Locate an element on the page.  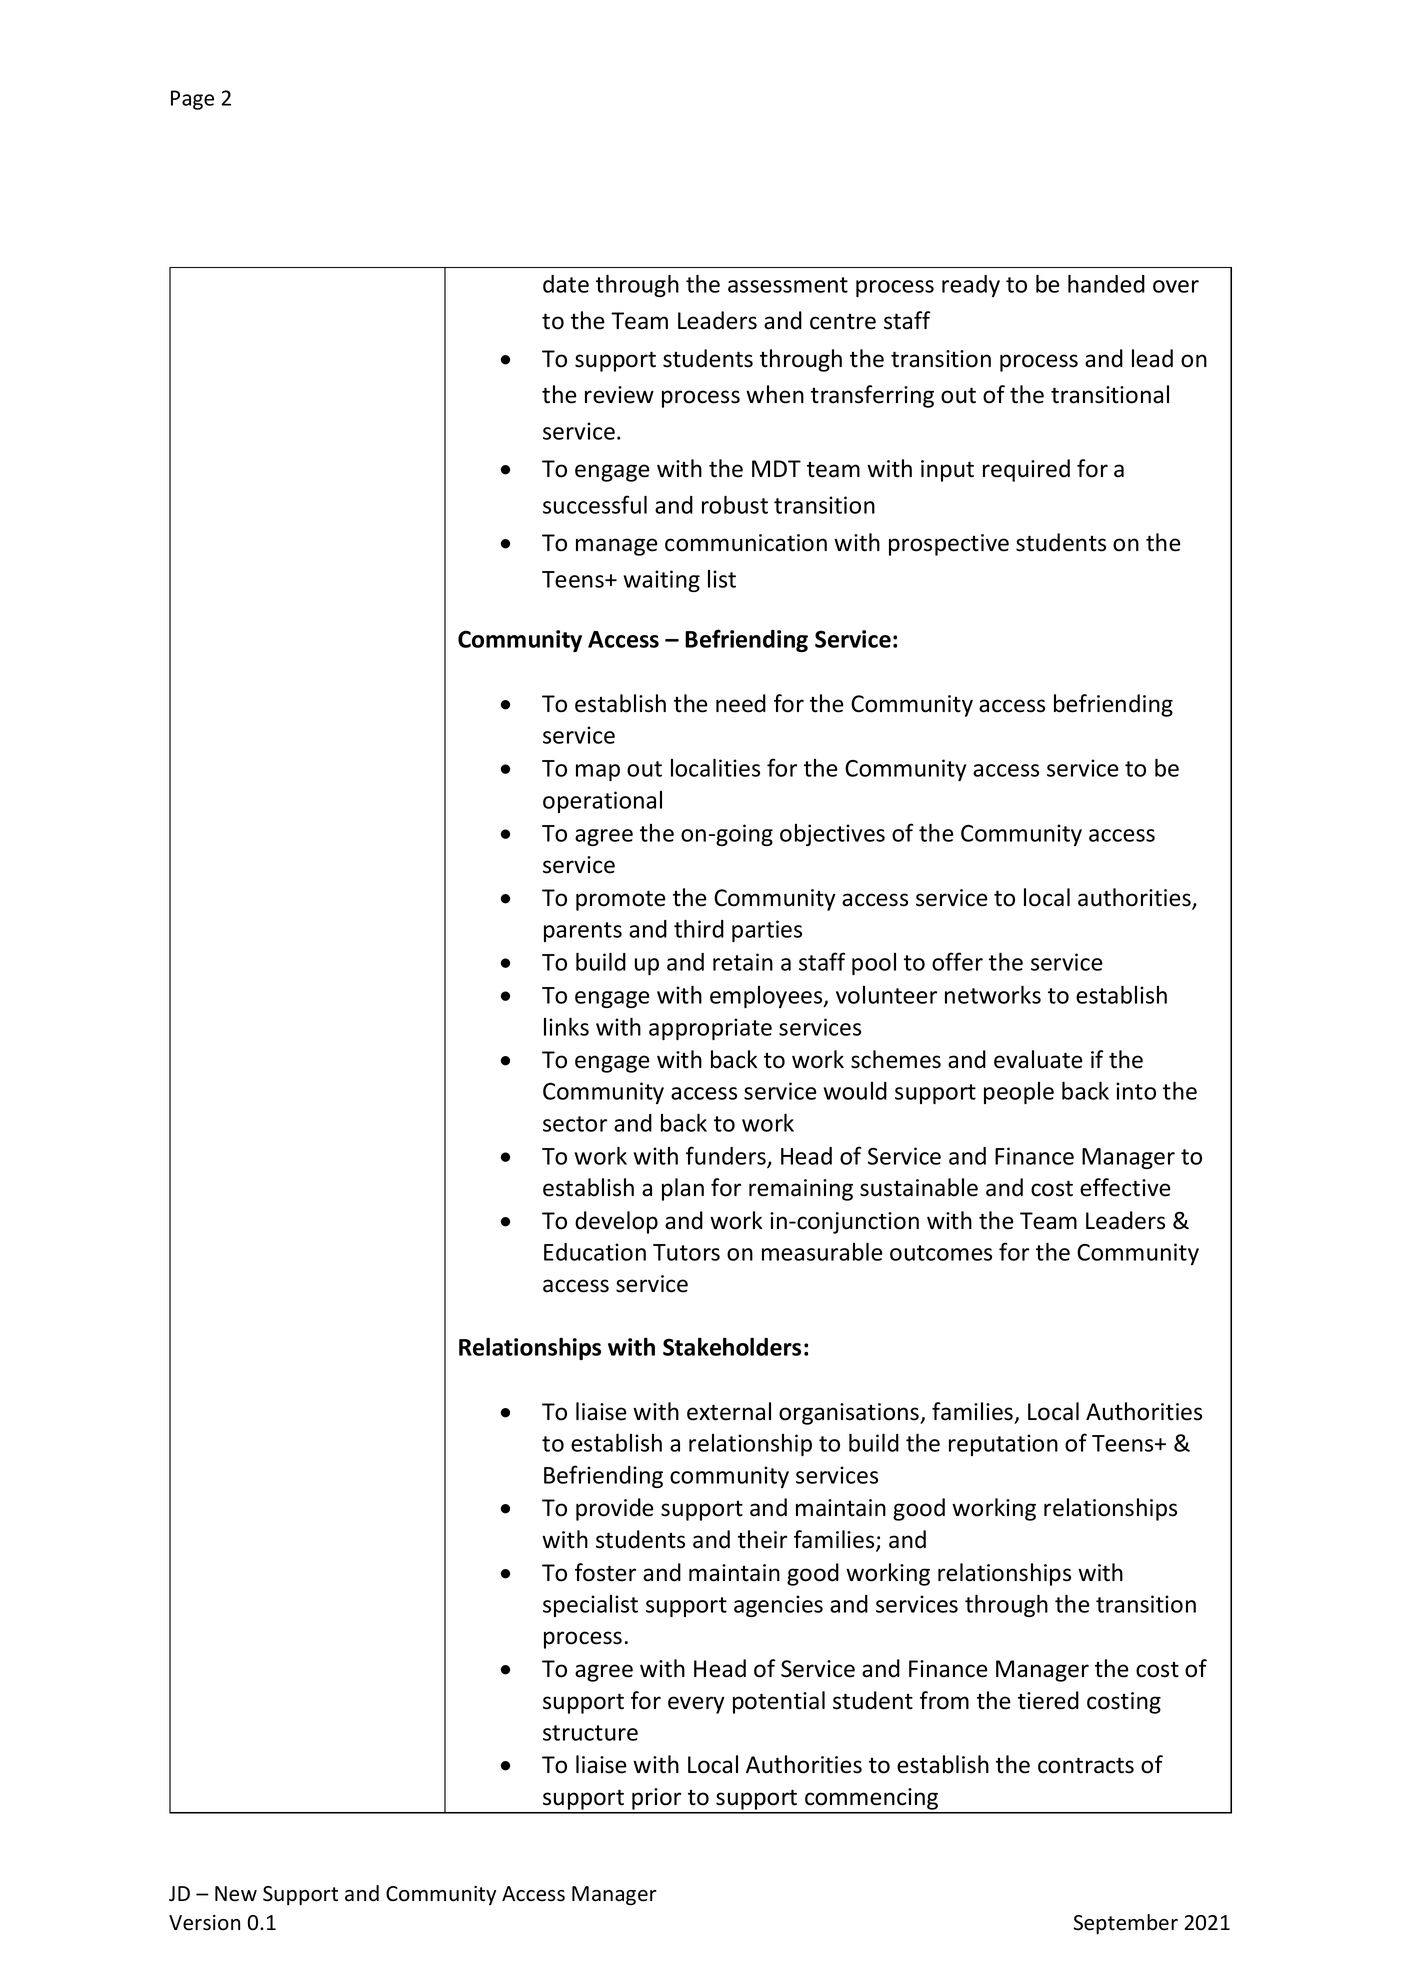
need is located at coordinates (741, 703).
